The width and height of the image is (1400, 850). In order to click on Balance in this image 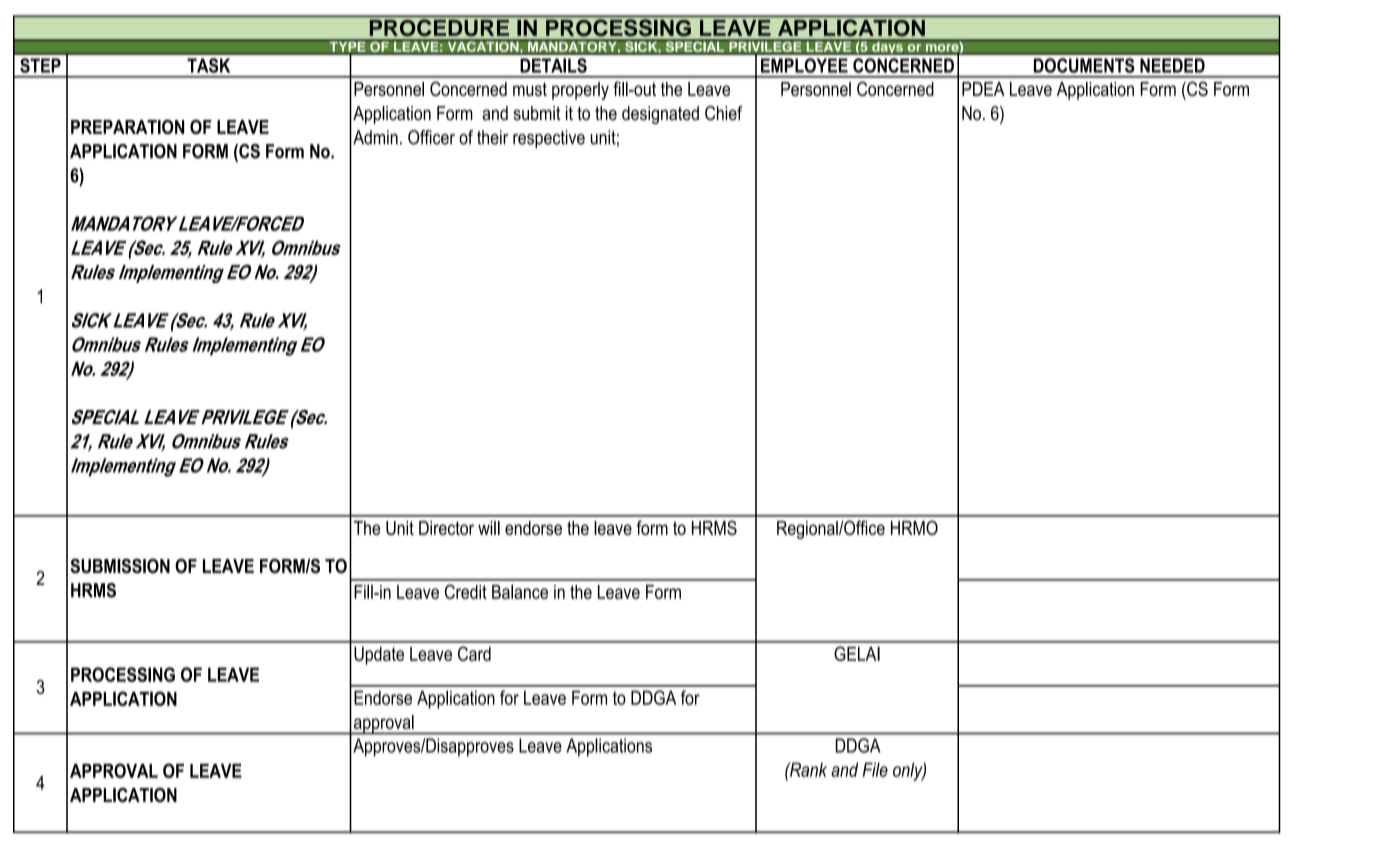, I will do `click(520, 591)`.
